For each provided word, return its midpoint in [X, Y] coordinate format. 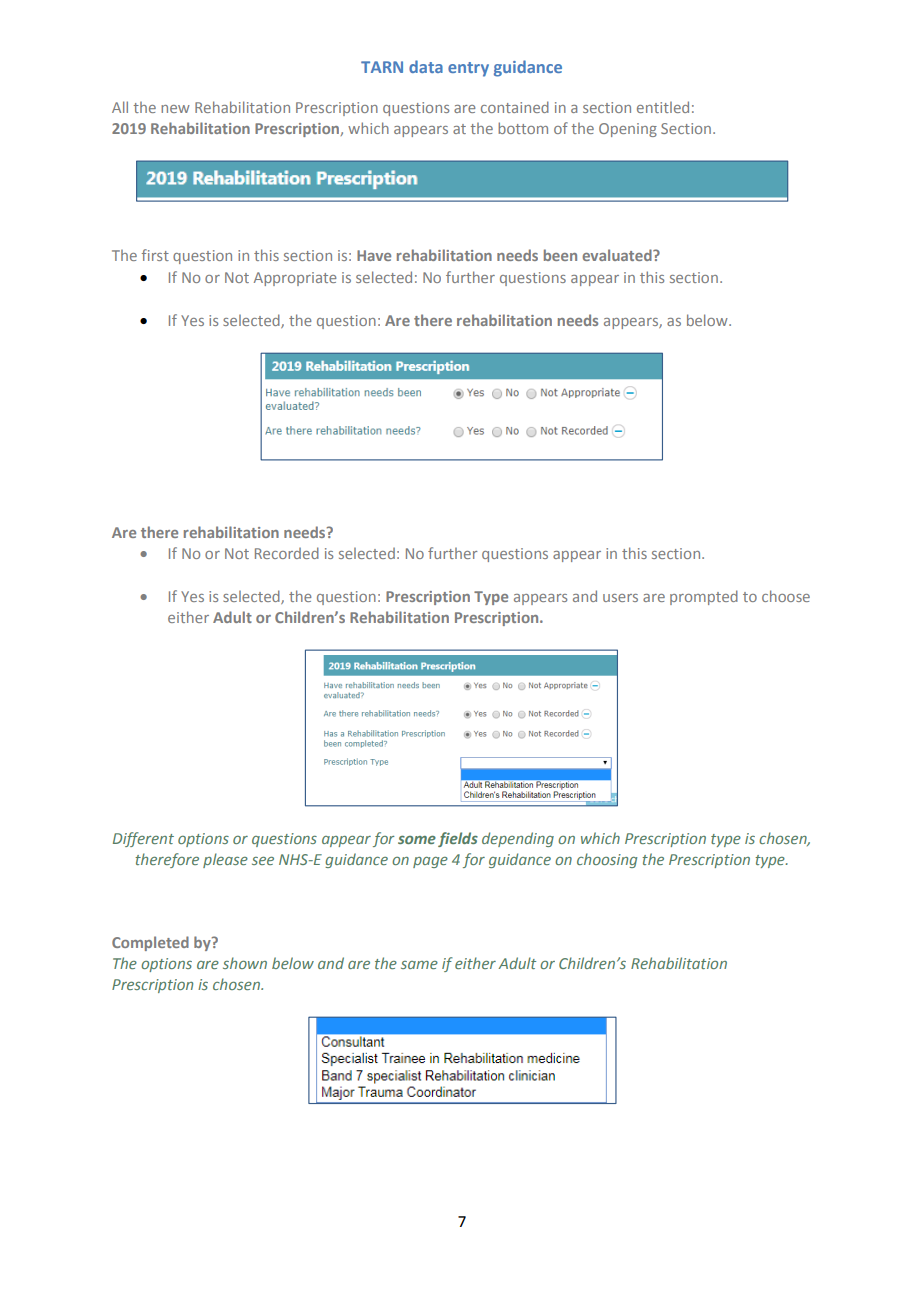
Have [374, 255]
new [175, 109]
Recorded [287, 553]
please [225, 860]
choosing [607, 860]
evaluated [618, 255]
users [620, 598]
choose [786, 596]
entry [468, 69]
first [155, 255]
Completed [150, 943]
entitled [663, 107]
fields [458, 839]
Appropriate [295, 279]
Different [143, 839]
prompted [704, 597]
